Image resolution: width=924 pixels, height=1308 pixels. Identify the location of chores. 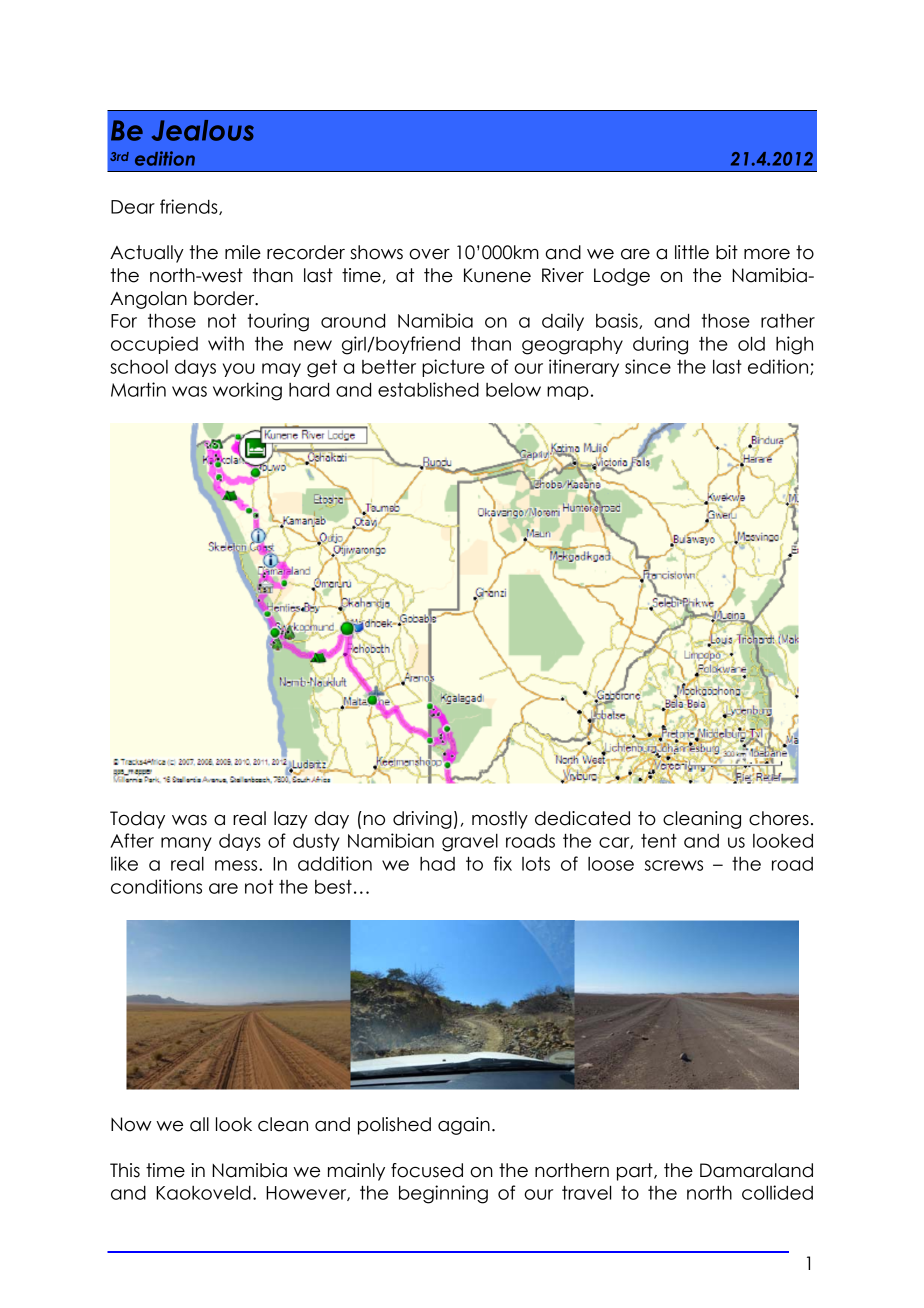
(779, 818).
